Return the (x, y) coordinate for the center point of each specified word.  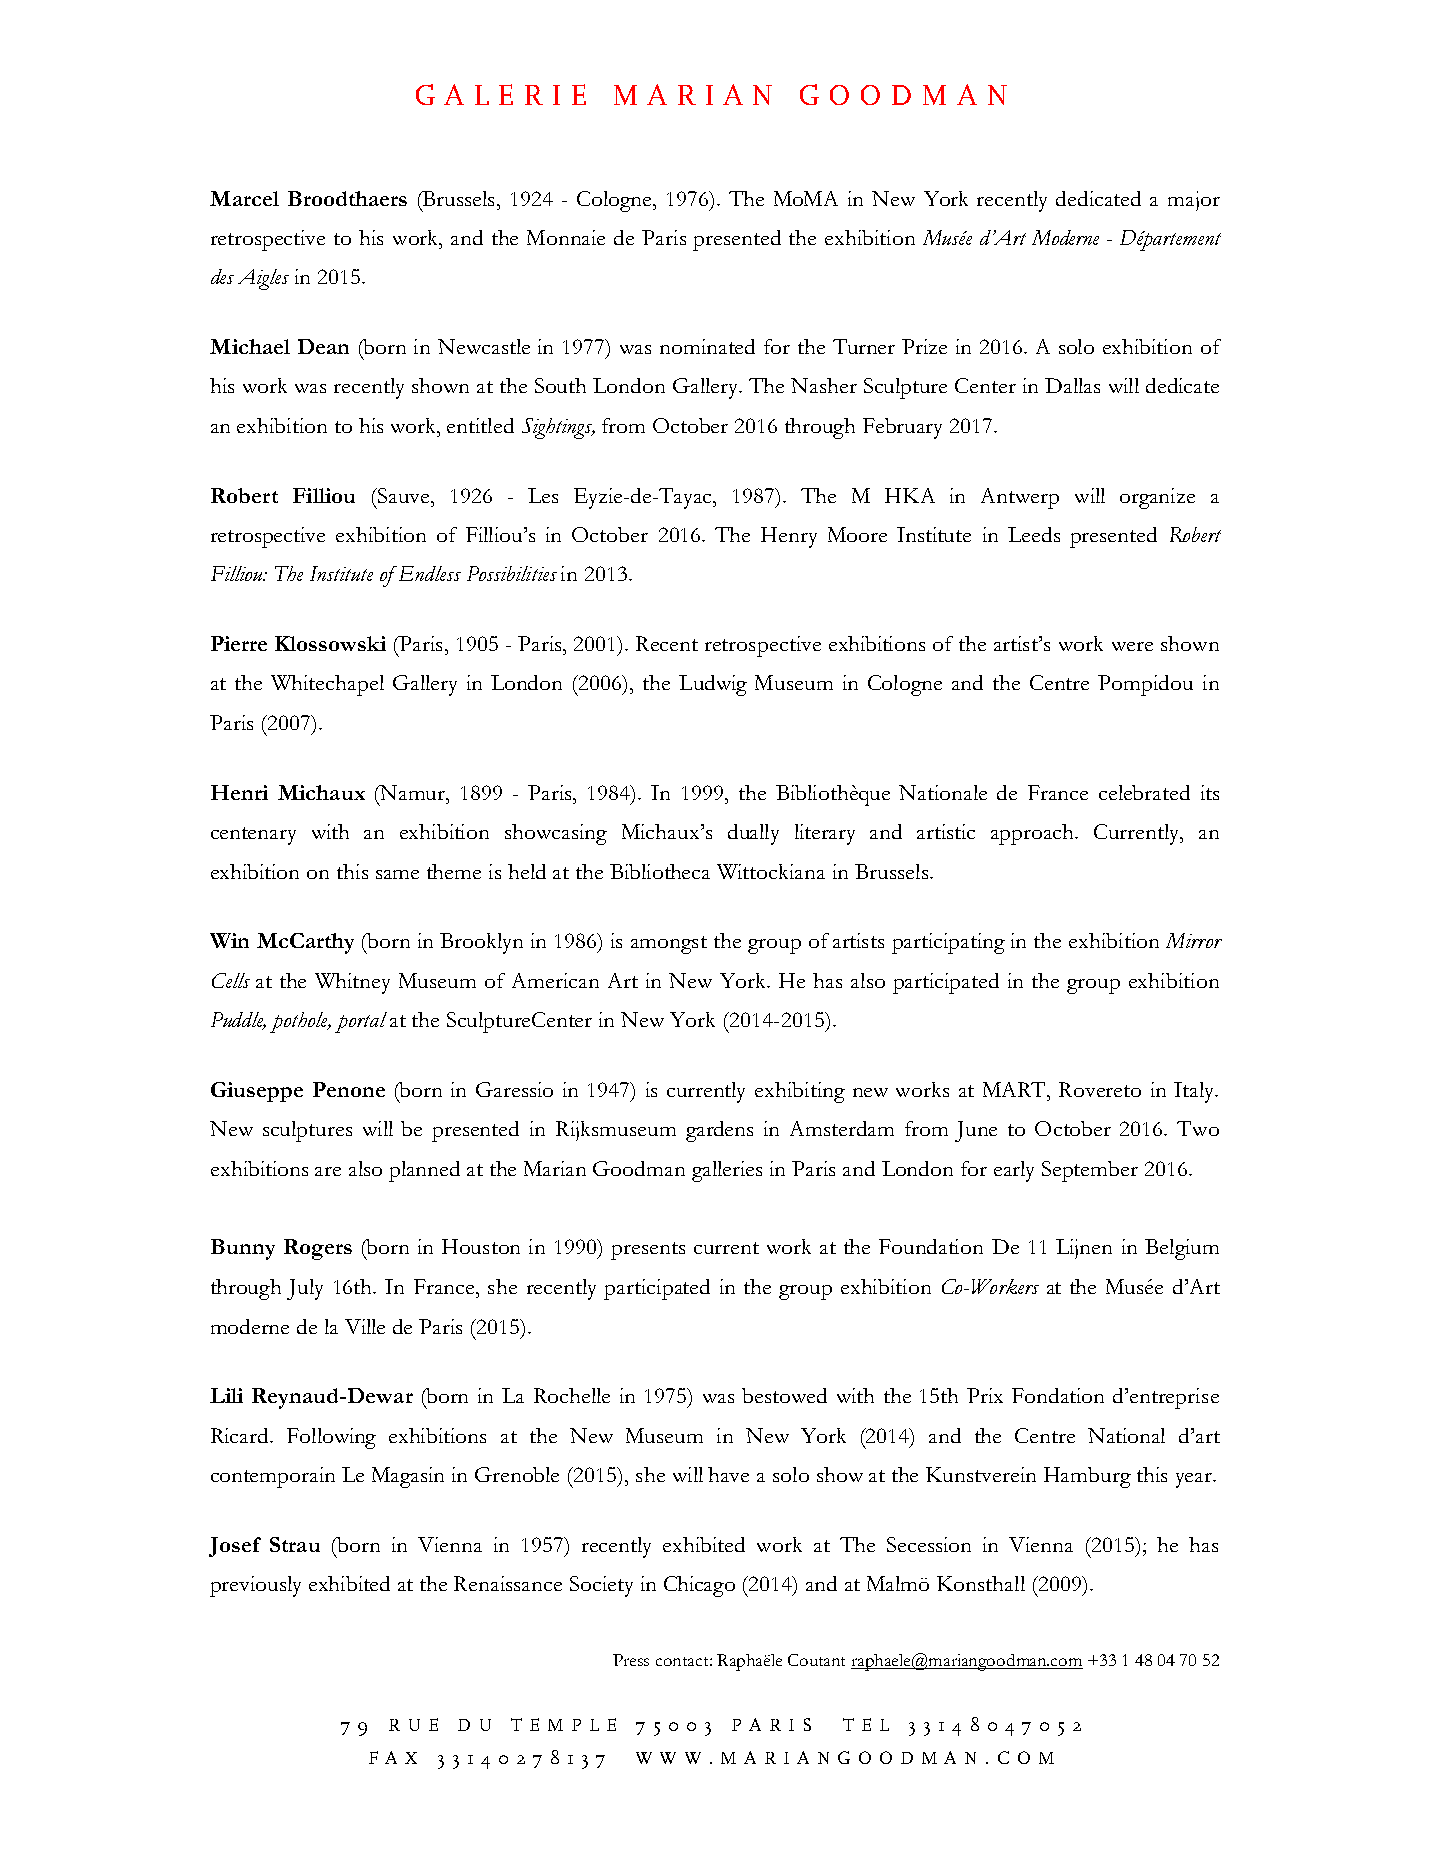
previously (255, 1586)
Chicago (699, 1586)
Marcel (244, 198)
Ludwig (713, 685)
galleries (727, 1171)
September (1090, 1171)
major (1194, 201)
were (1132, 646)
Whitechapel (327, 685)
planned (424, 1171)
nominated (707, 346)
